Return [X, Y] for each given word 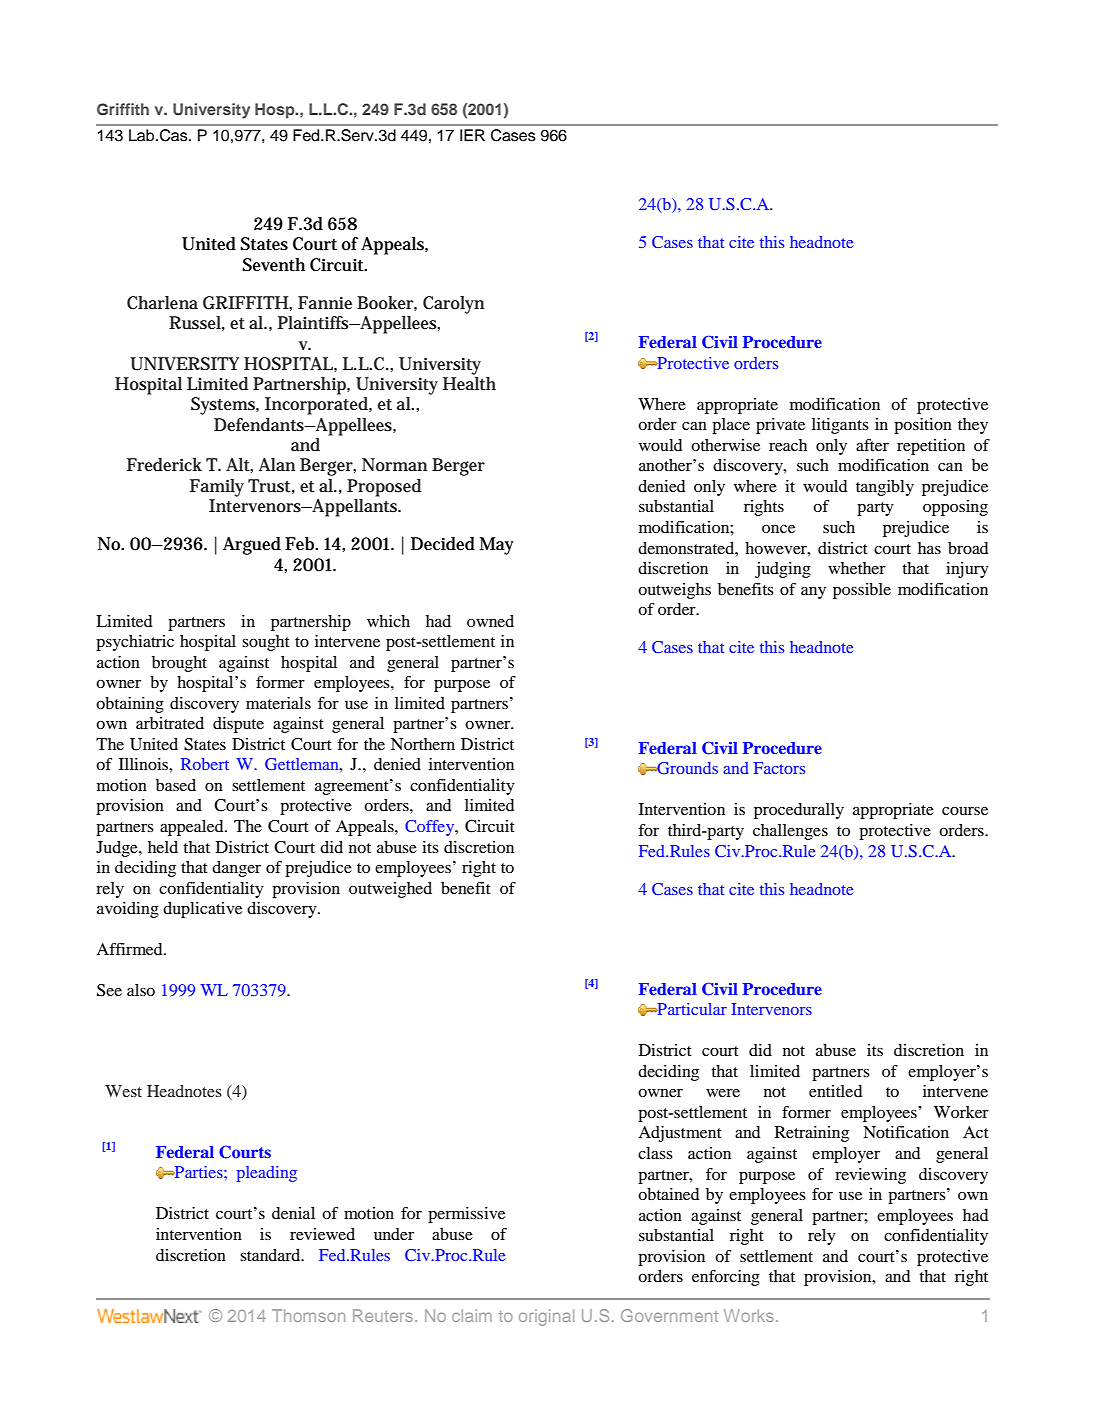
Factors [779, 768]
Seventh [273, 265]
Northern [423, 744]
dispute [238, 725]
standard [271, 1255]
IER [472, 135]
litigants [840, 426]
